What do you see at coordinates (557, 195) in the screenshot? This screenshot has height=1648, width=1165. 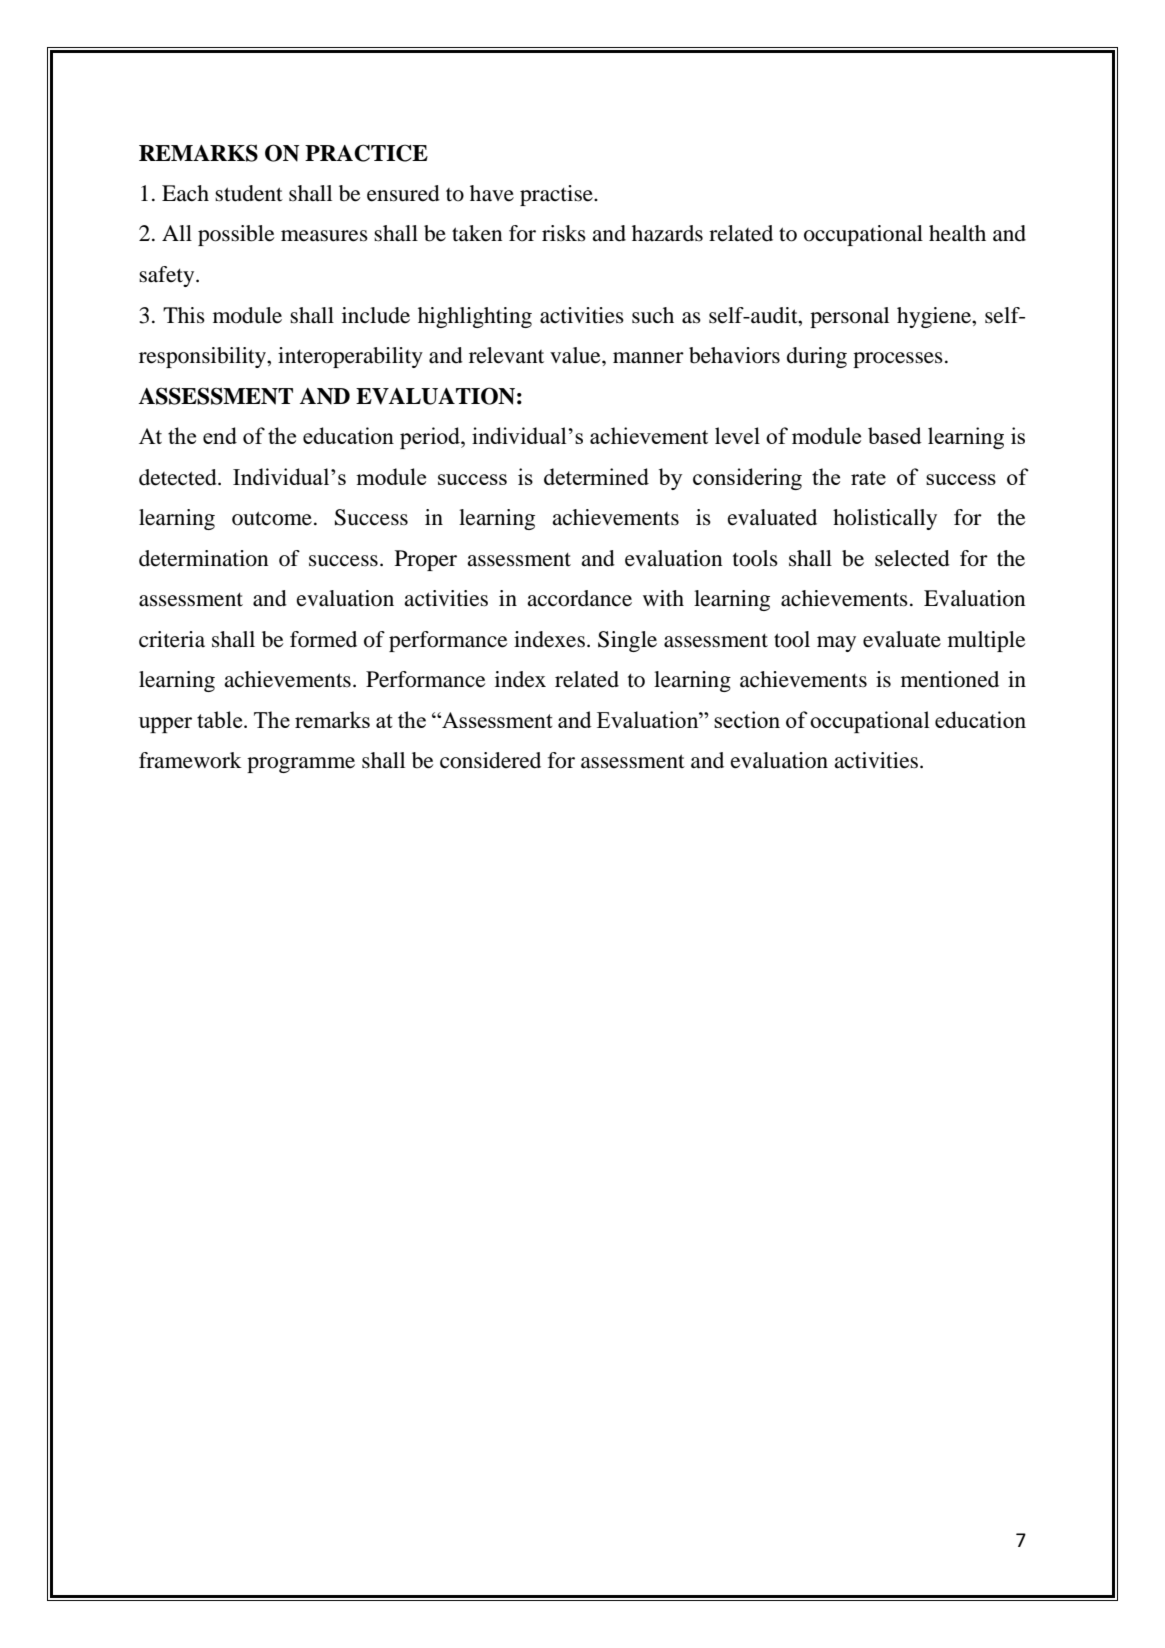 I see `practise` at bounding box center [557, 195].
